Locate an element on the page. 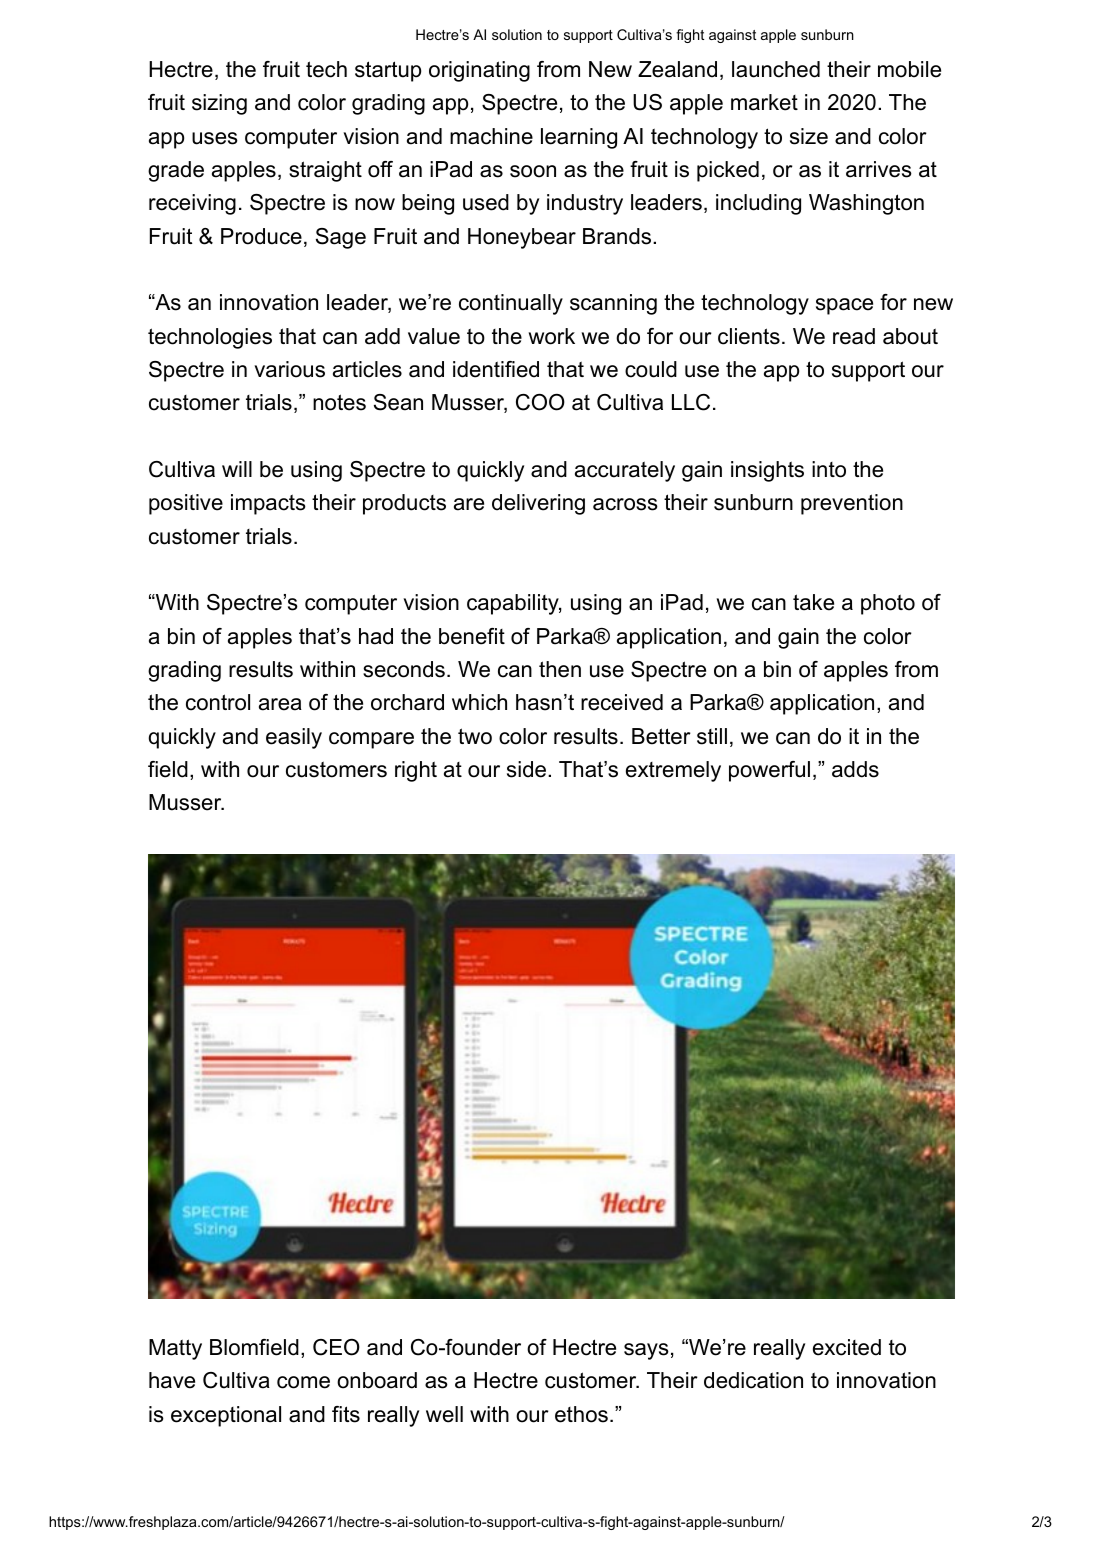 Image resolution: width=1101 pixels, height=1559 pixels. come is located at coordinates (303, 1382).
